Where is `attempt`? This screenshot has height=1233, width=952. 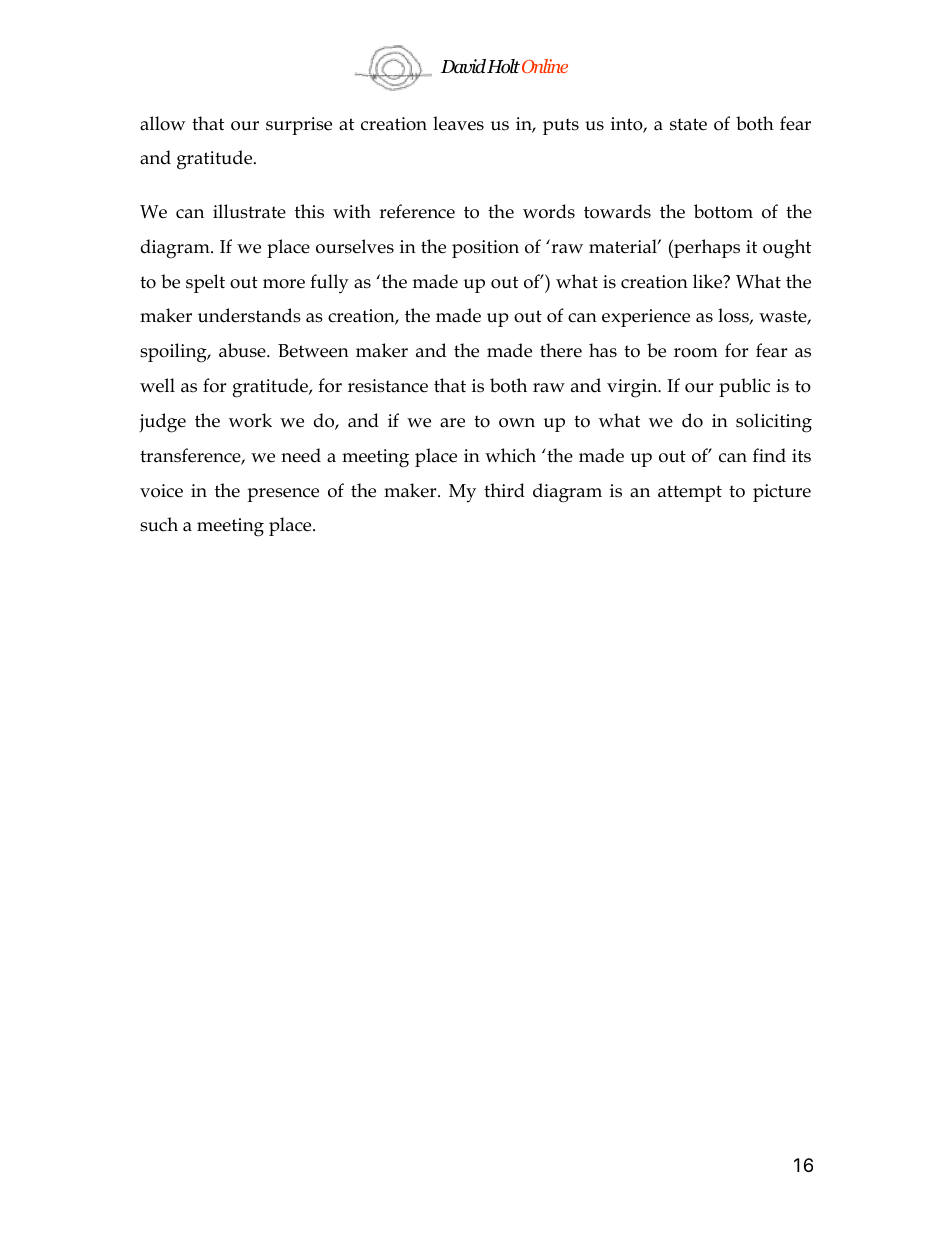 attempt is located at coordinates (690, 493).
